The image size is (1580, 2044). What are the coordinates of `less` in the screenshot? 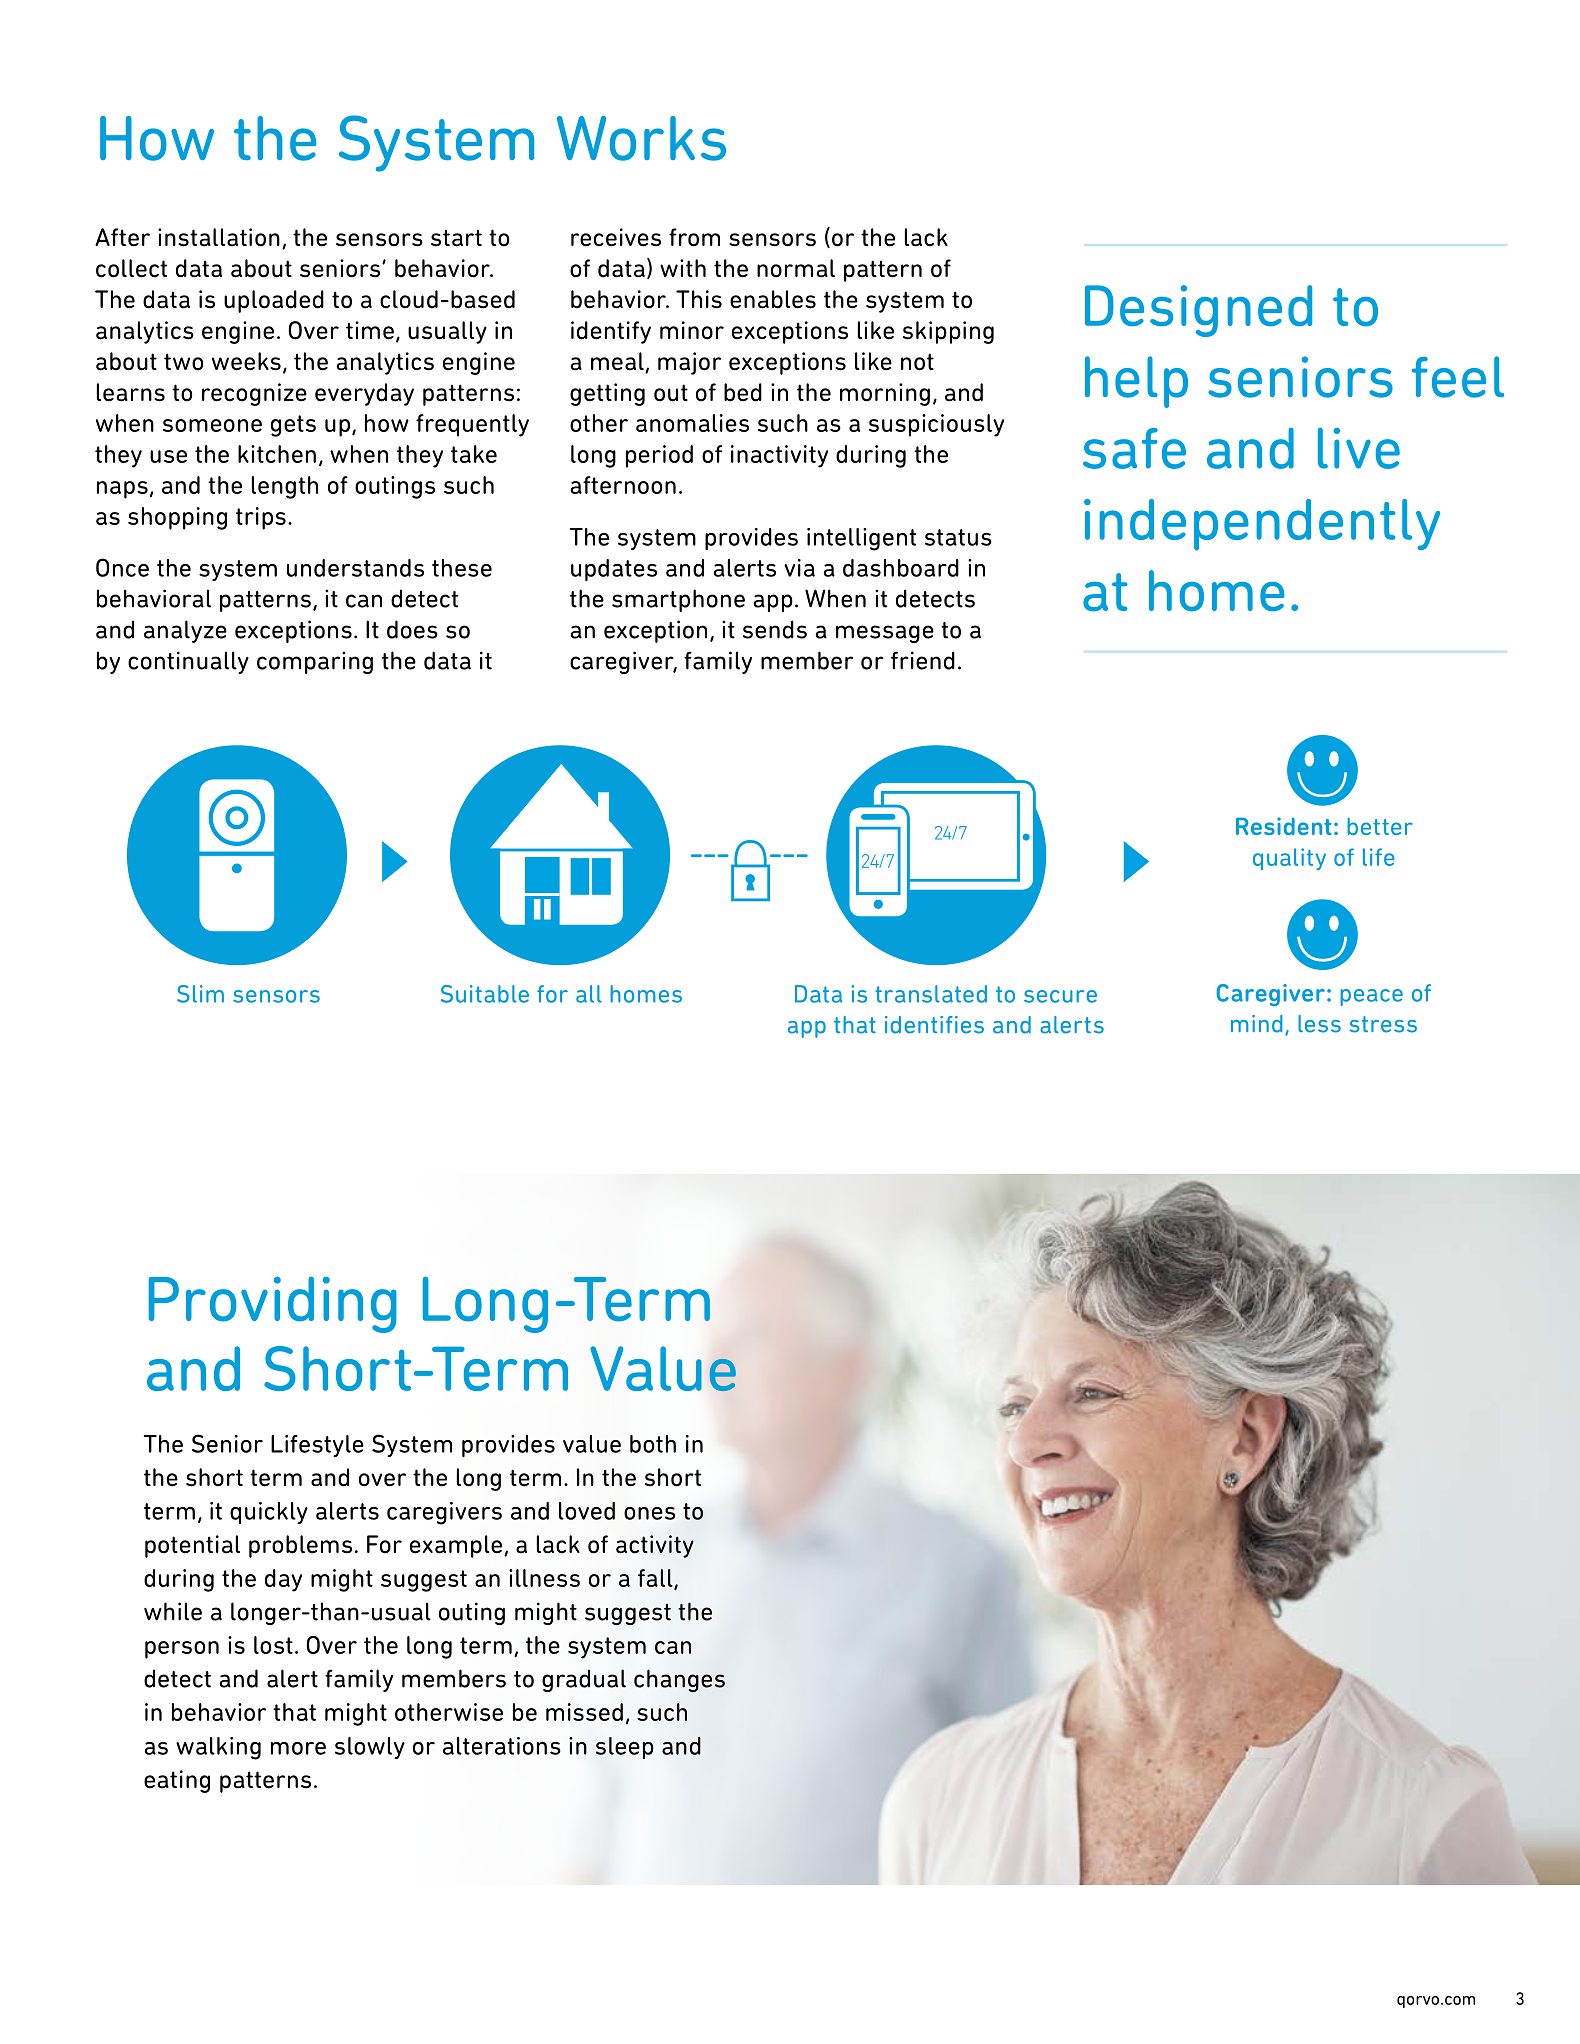 It's located at (1319, 1024).
